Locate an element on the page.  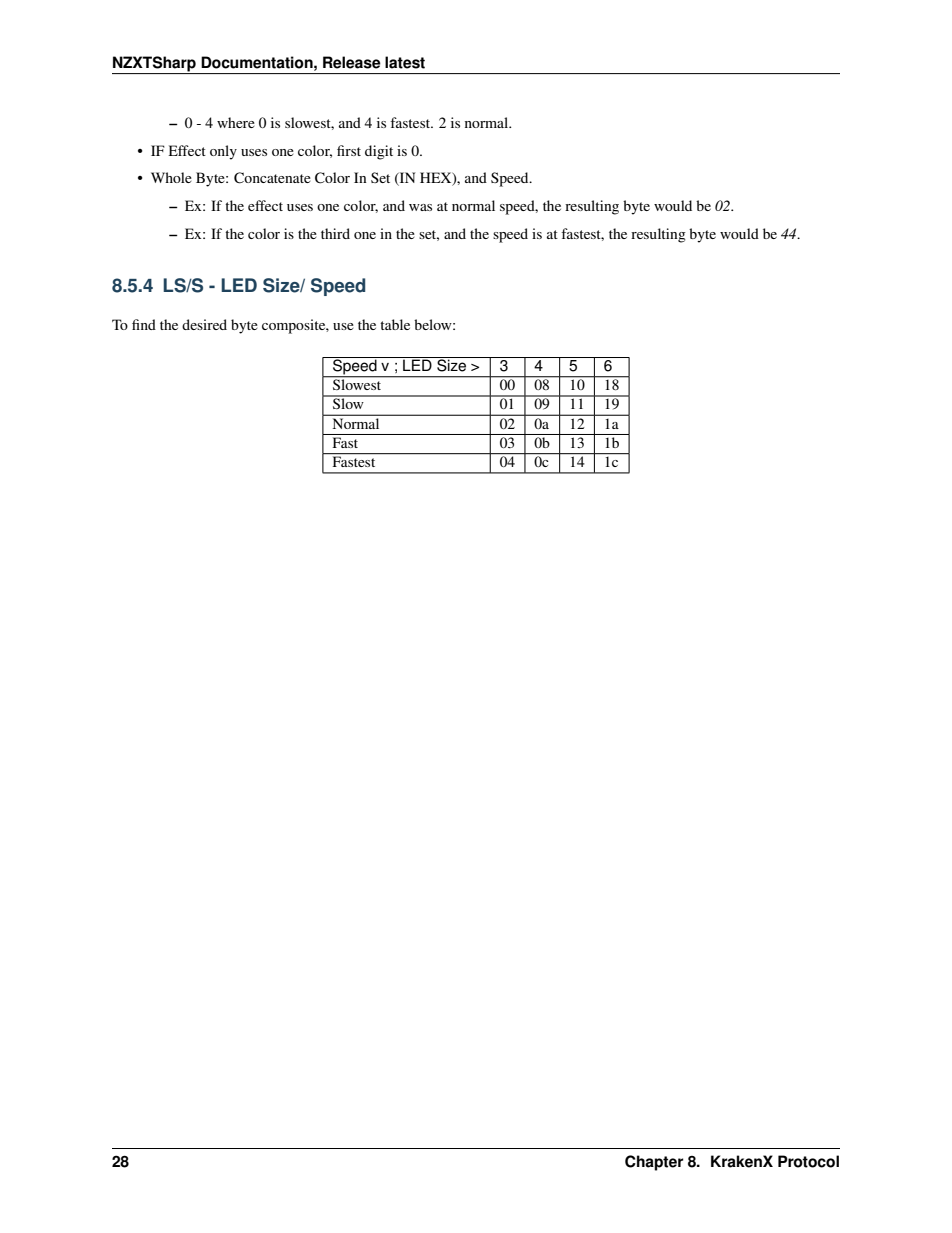
third is located at coordinates (335, 233).
